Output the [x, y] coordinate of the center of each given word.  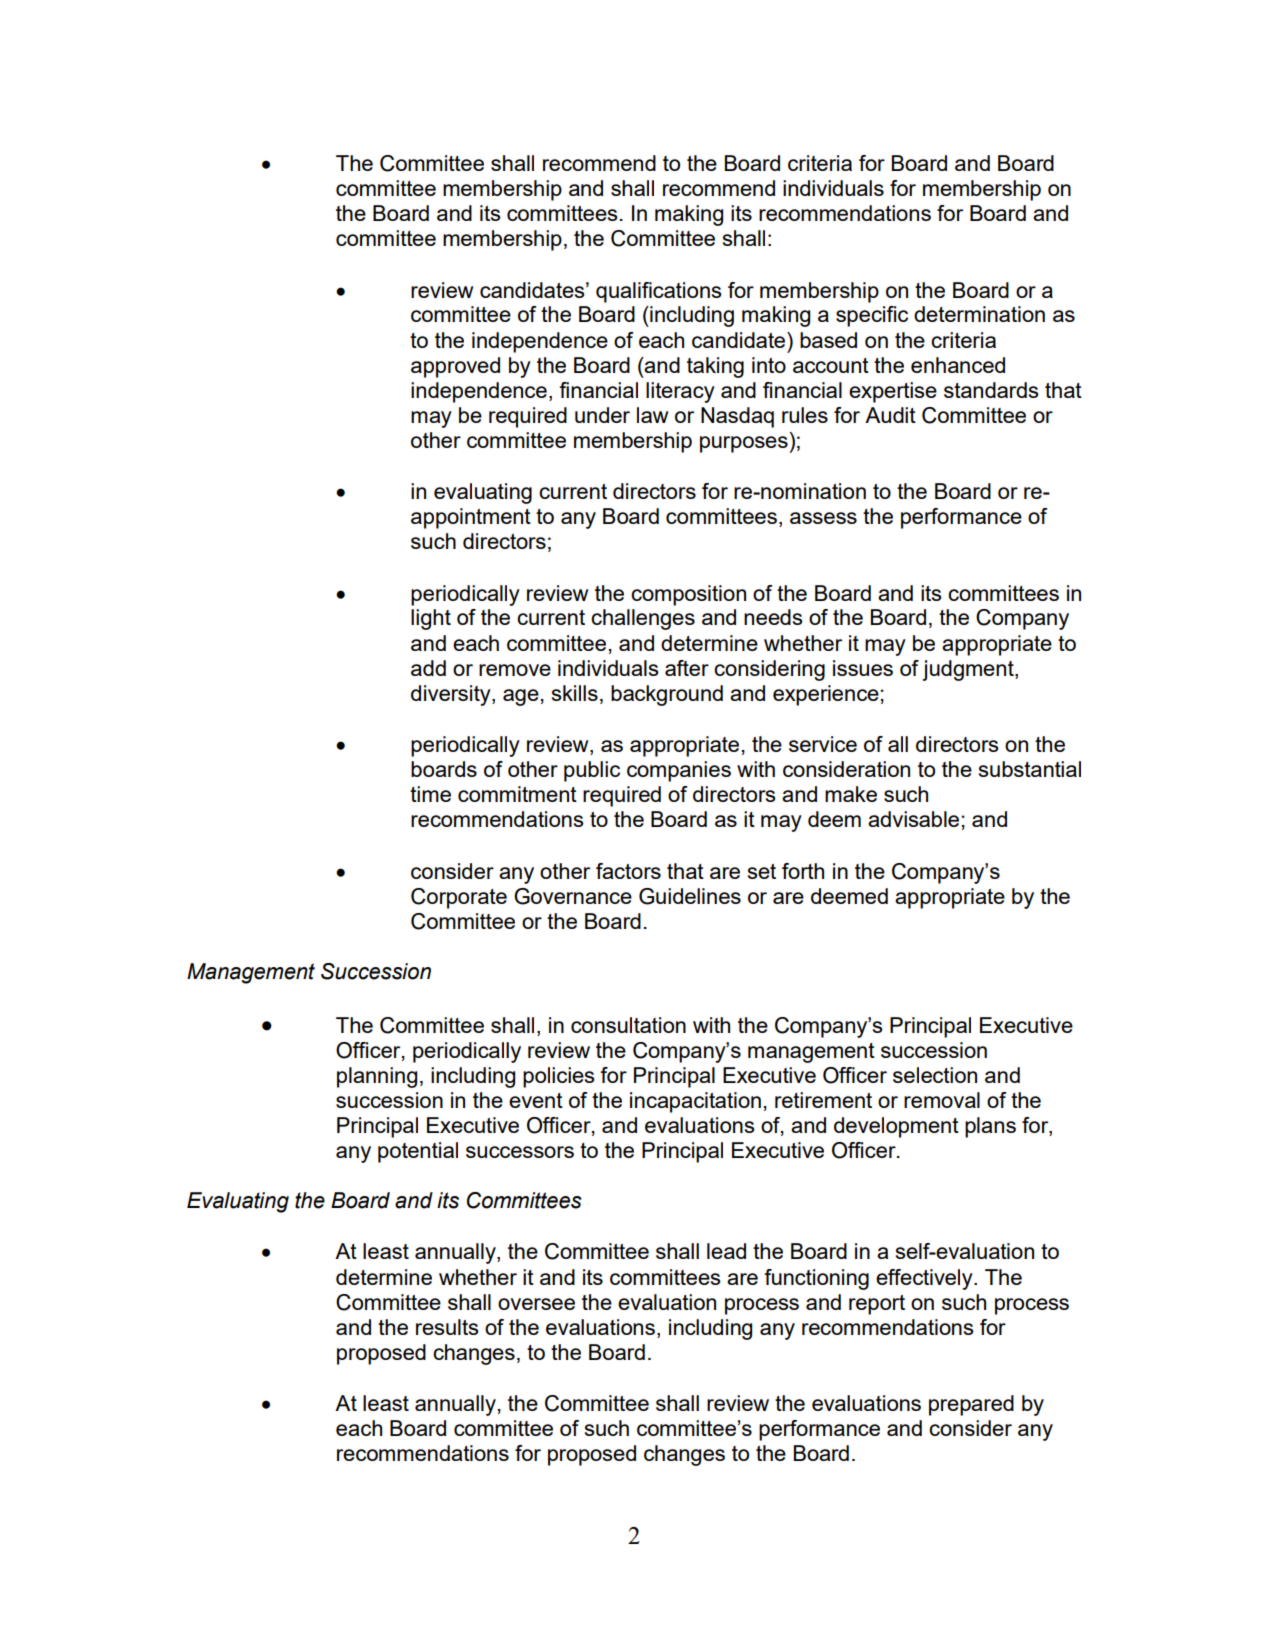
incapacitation [695, 1102]
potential [418, 1152]
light [431, 619]
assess [823, 518]
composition [688, 595]
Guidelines [690, 896]
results [447, 1327]
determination [979, 314]
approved [455, 367]
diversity [452, 695]
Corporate [459, 898]
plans [990, 1127]
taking [715, 367]
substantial [1030, 769]
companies [679, 771]
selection [935, 1075]
